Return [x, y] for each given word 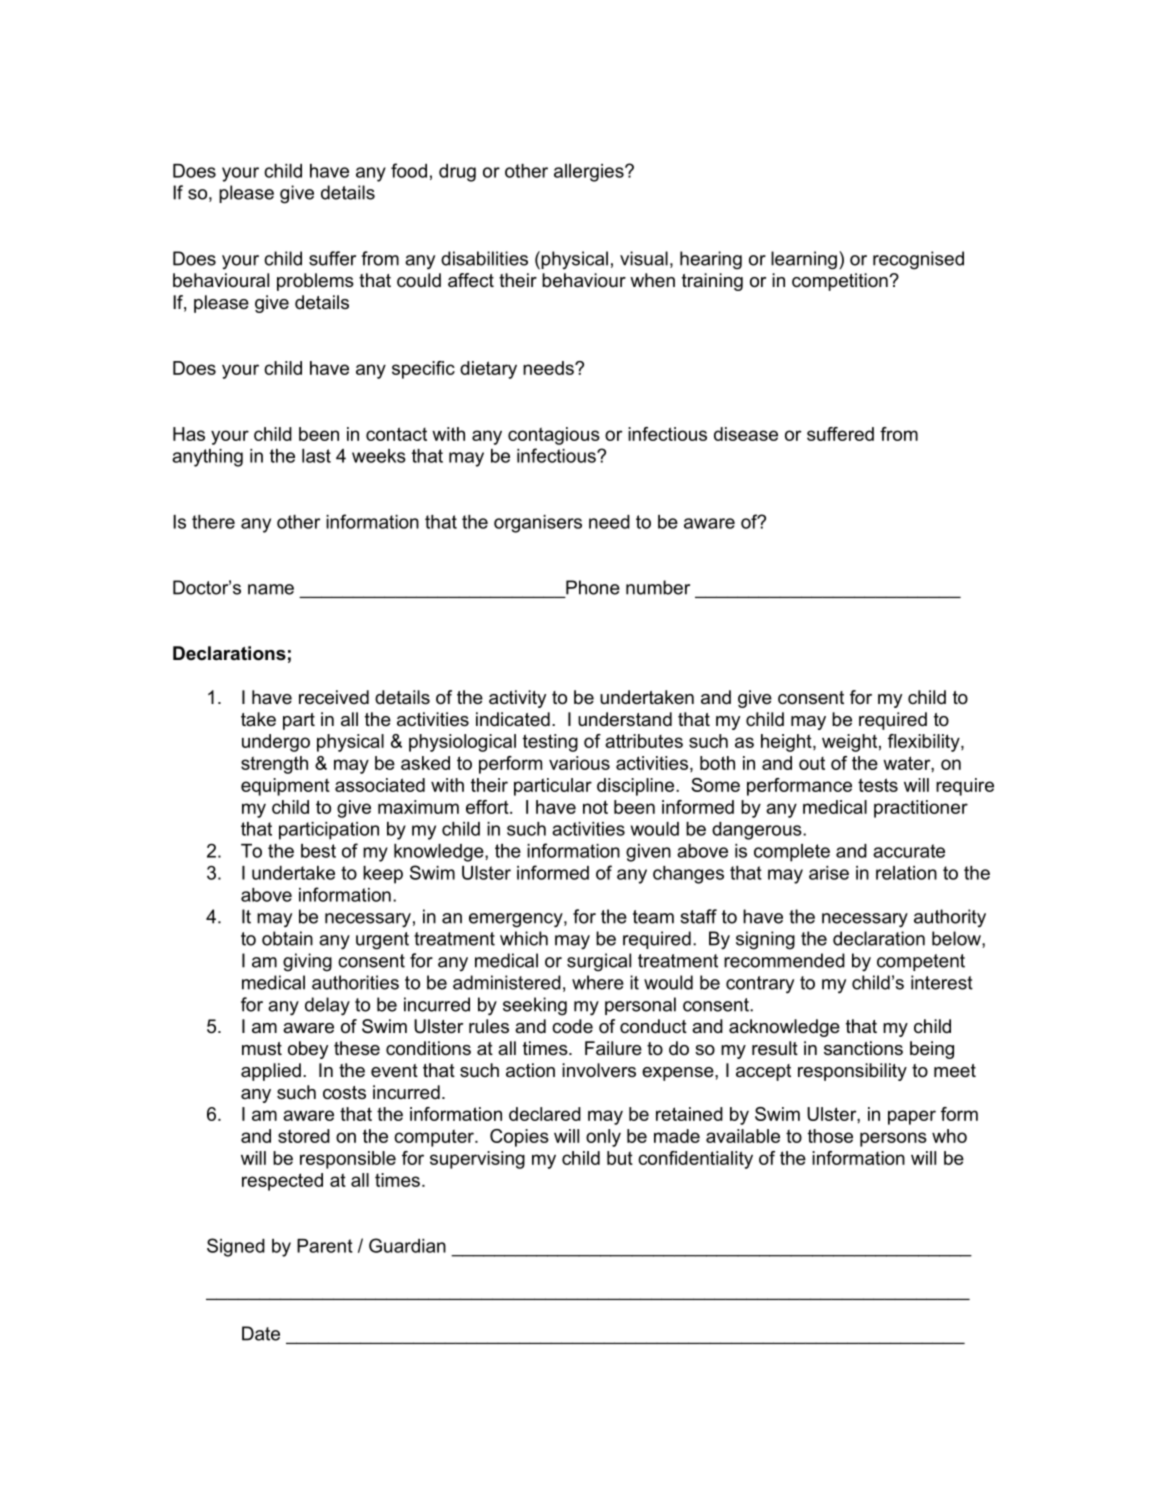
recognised [918, 260]
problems [315, 282]
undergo [276, 743]
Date [261, 1333]
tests [878, 785]
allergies [590, 173]
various [579, 763]
